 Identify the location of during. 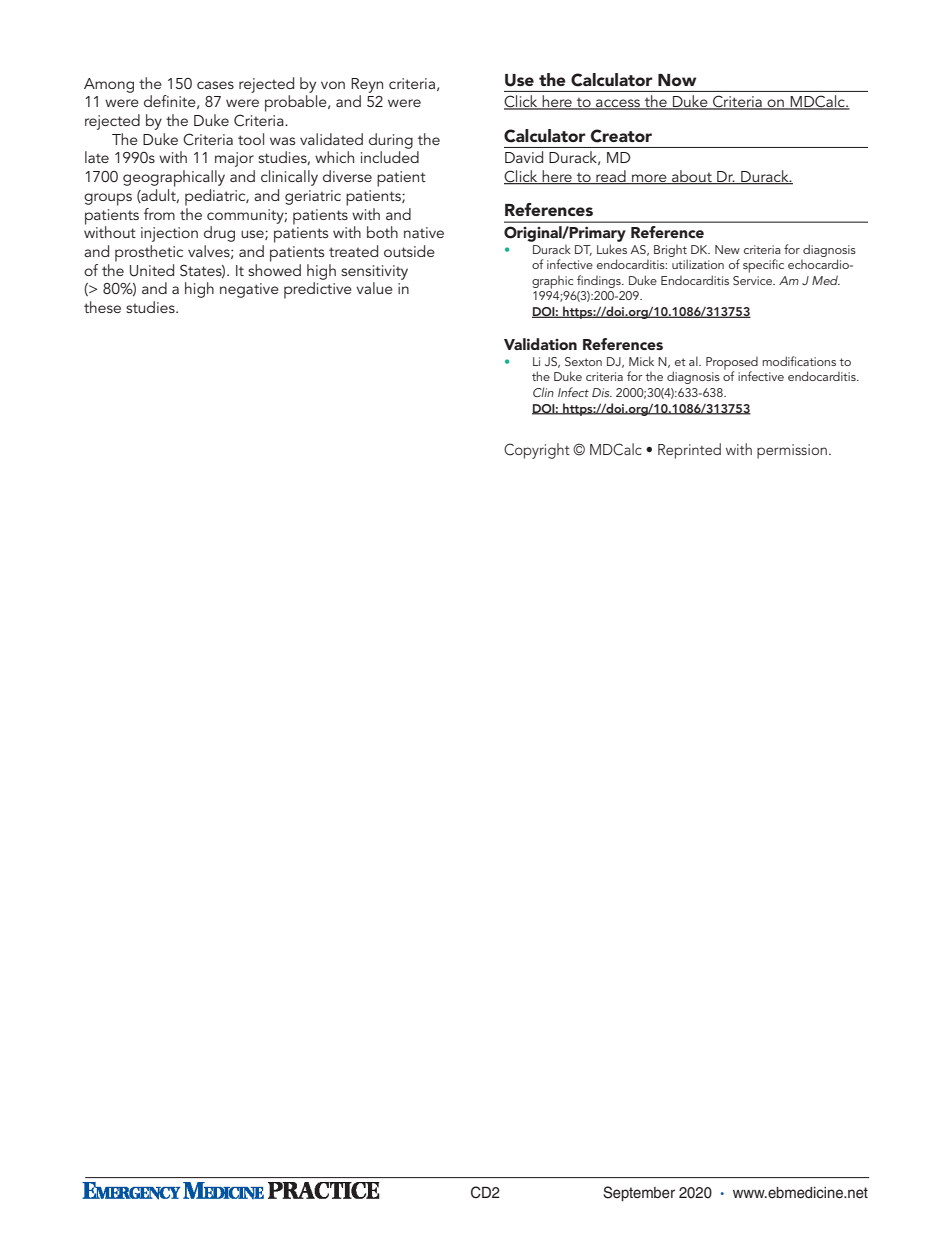
(391, 141).
